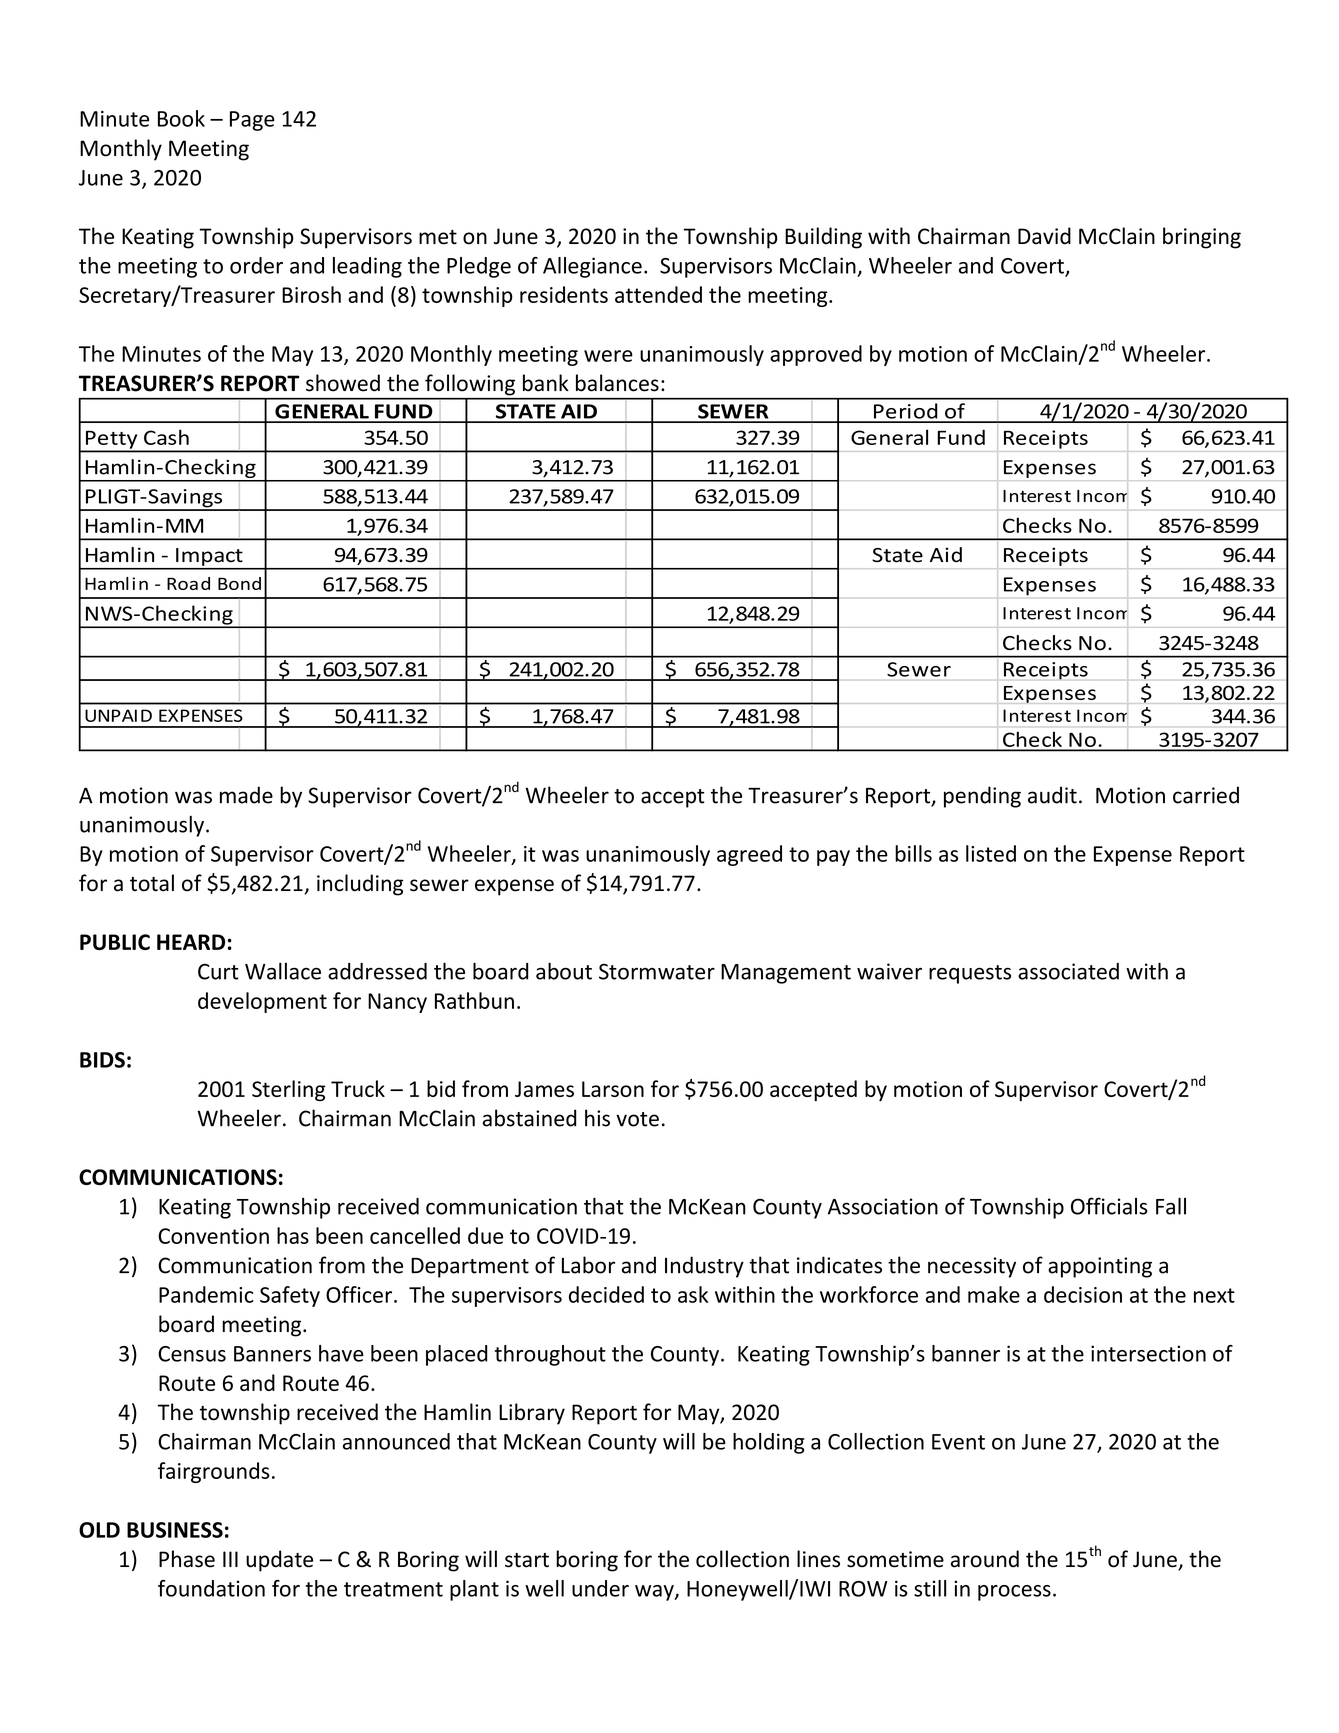 The width and height of the screenshot is (1339, 1733). What do you see at coordinates (1014, 1593) in the screenshot?
I see `process` at bounding box center [1014, 1593].
